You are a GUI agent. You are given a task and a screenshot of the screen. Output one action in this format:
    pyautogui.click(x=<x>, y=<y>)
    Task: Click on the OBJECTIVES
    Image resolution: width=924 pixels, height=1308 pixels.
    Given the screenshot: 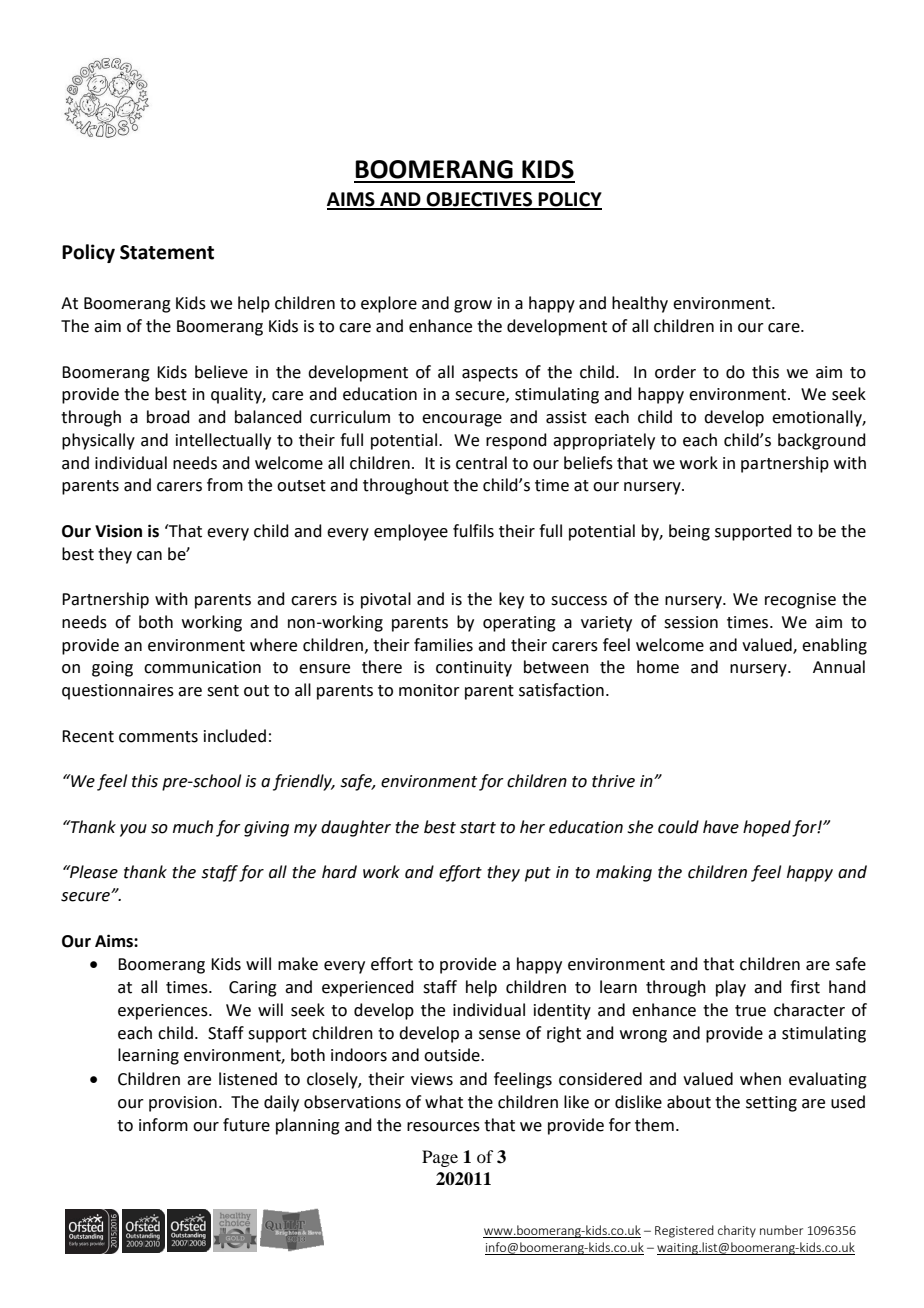 What is the action you would take?
    pyautogui.click(x=479, y=200)
